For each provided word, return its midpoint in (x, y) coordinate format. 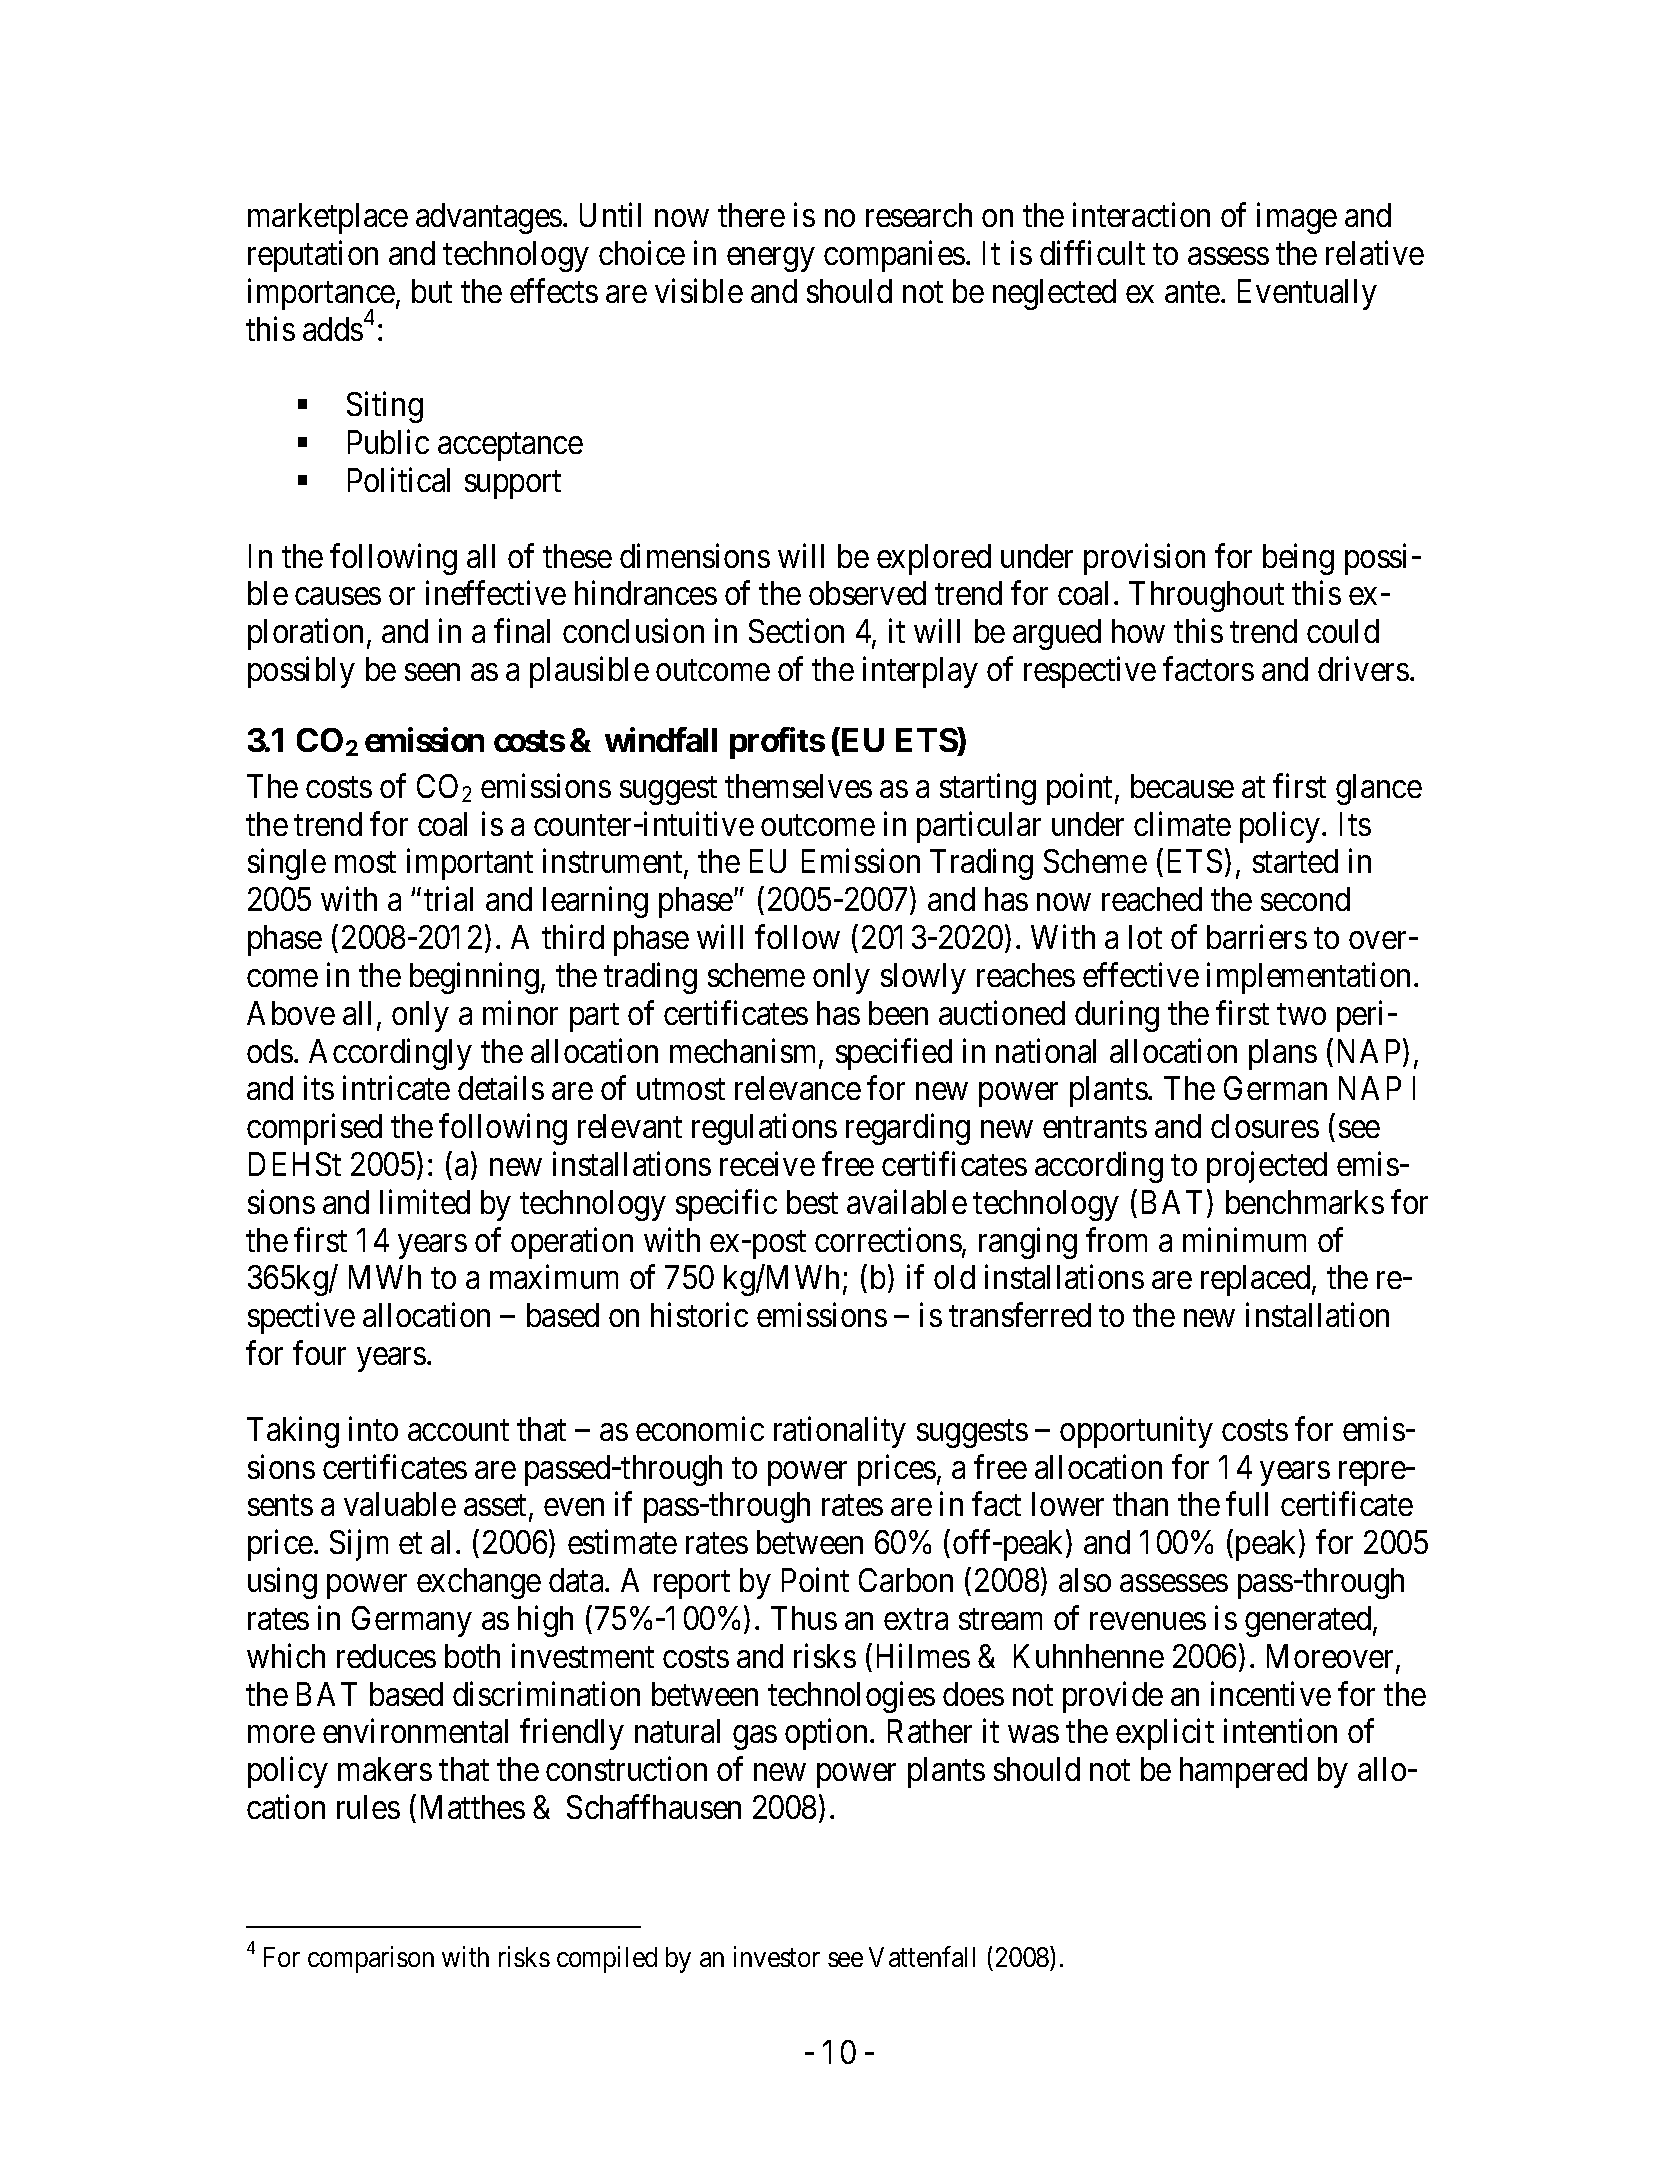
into (373, 1428)
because (1182, 786)
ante (1192, 292)
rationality (840, 1432)
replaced (1257, 1280)
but (432, 291)
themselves (798, 786)
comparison (371, 1959)
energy (770, 260)
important (470, 864)
